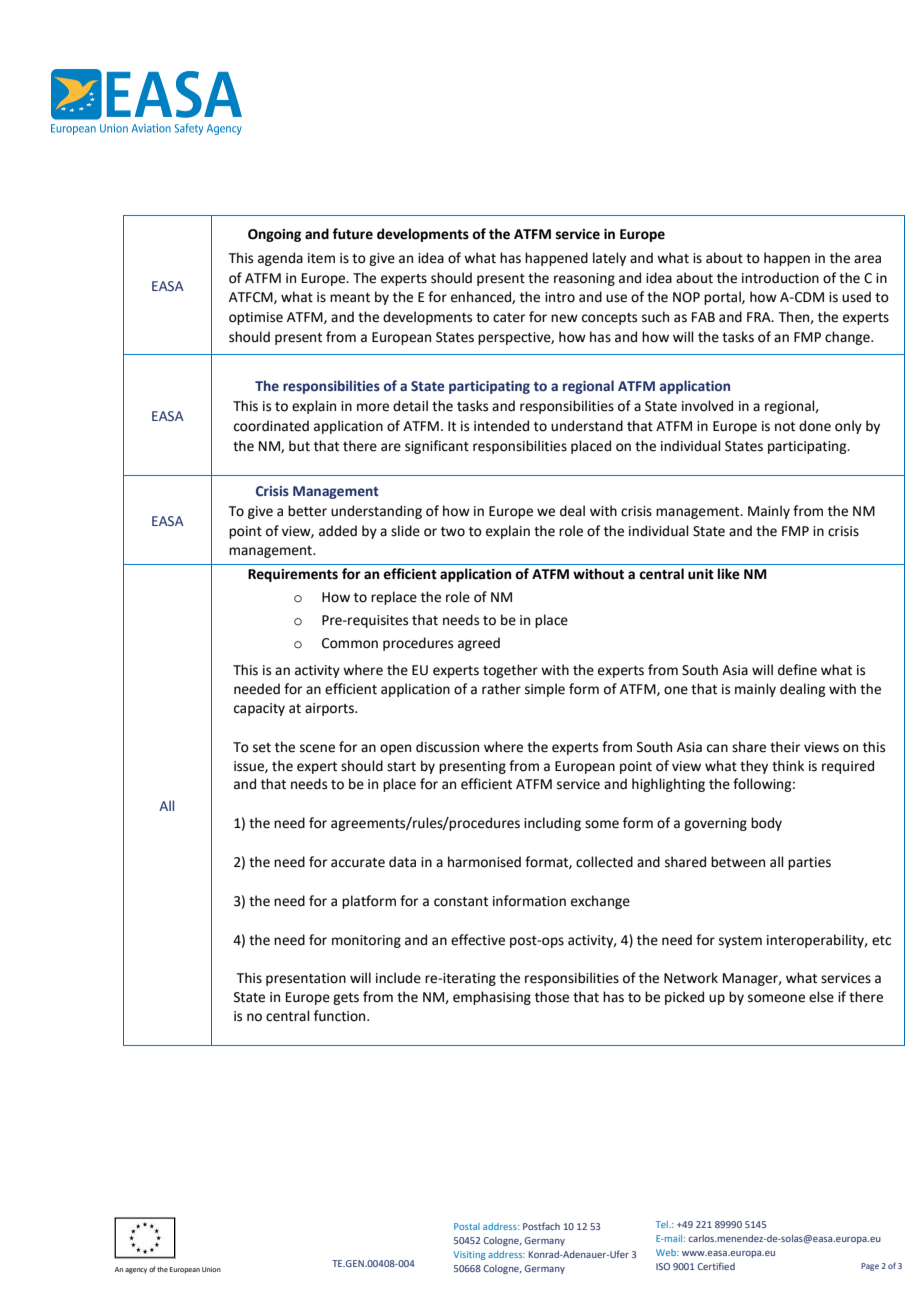 The width and height of the image is (924, 1308). Describe the element at coordinates (405, 531) in the image. I see `slide` at that location.
